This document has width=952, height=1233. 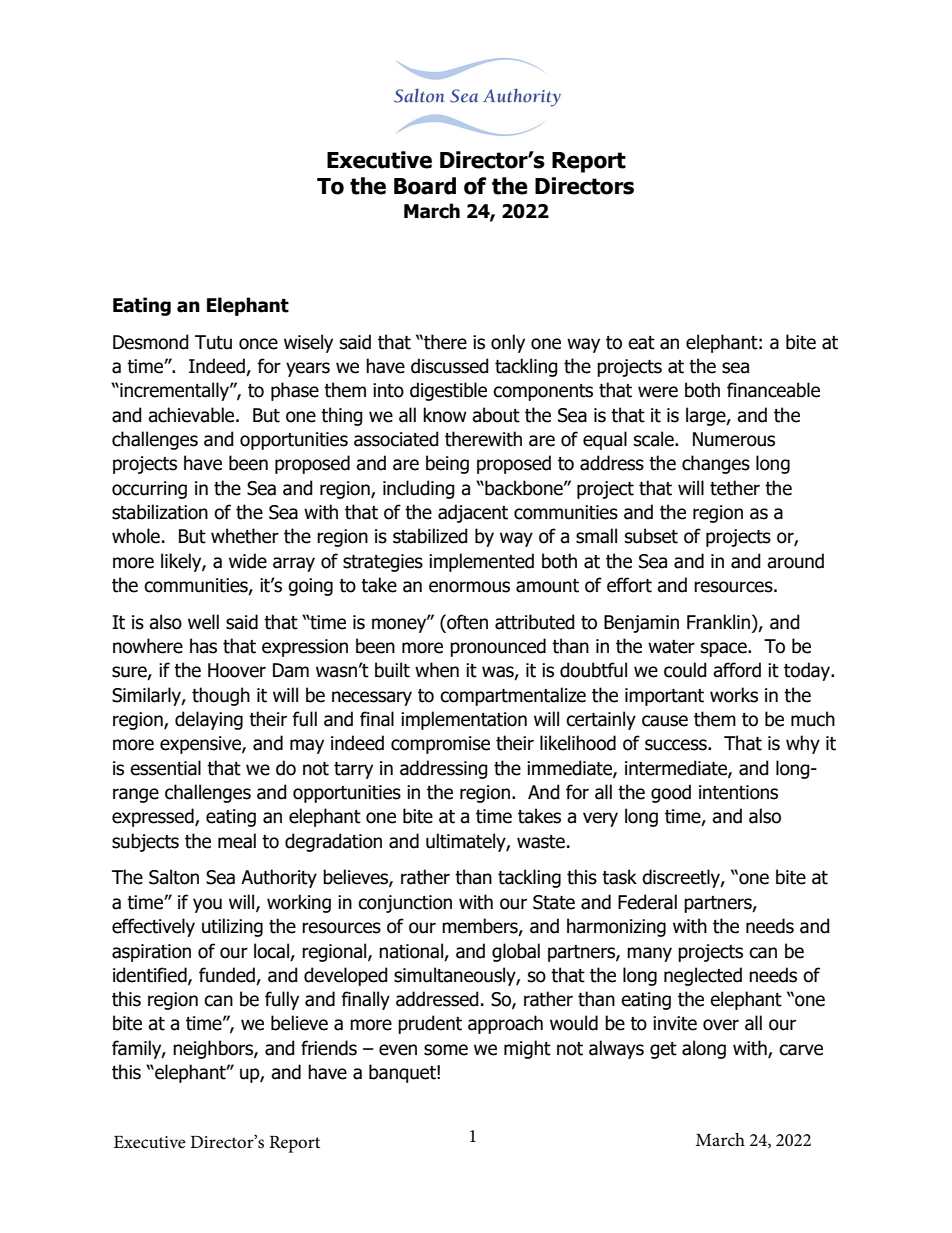 What do you see at coordinates (505, 1024) in the document?
I see `approach` at bounding box center [505, 1024].
